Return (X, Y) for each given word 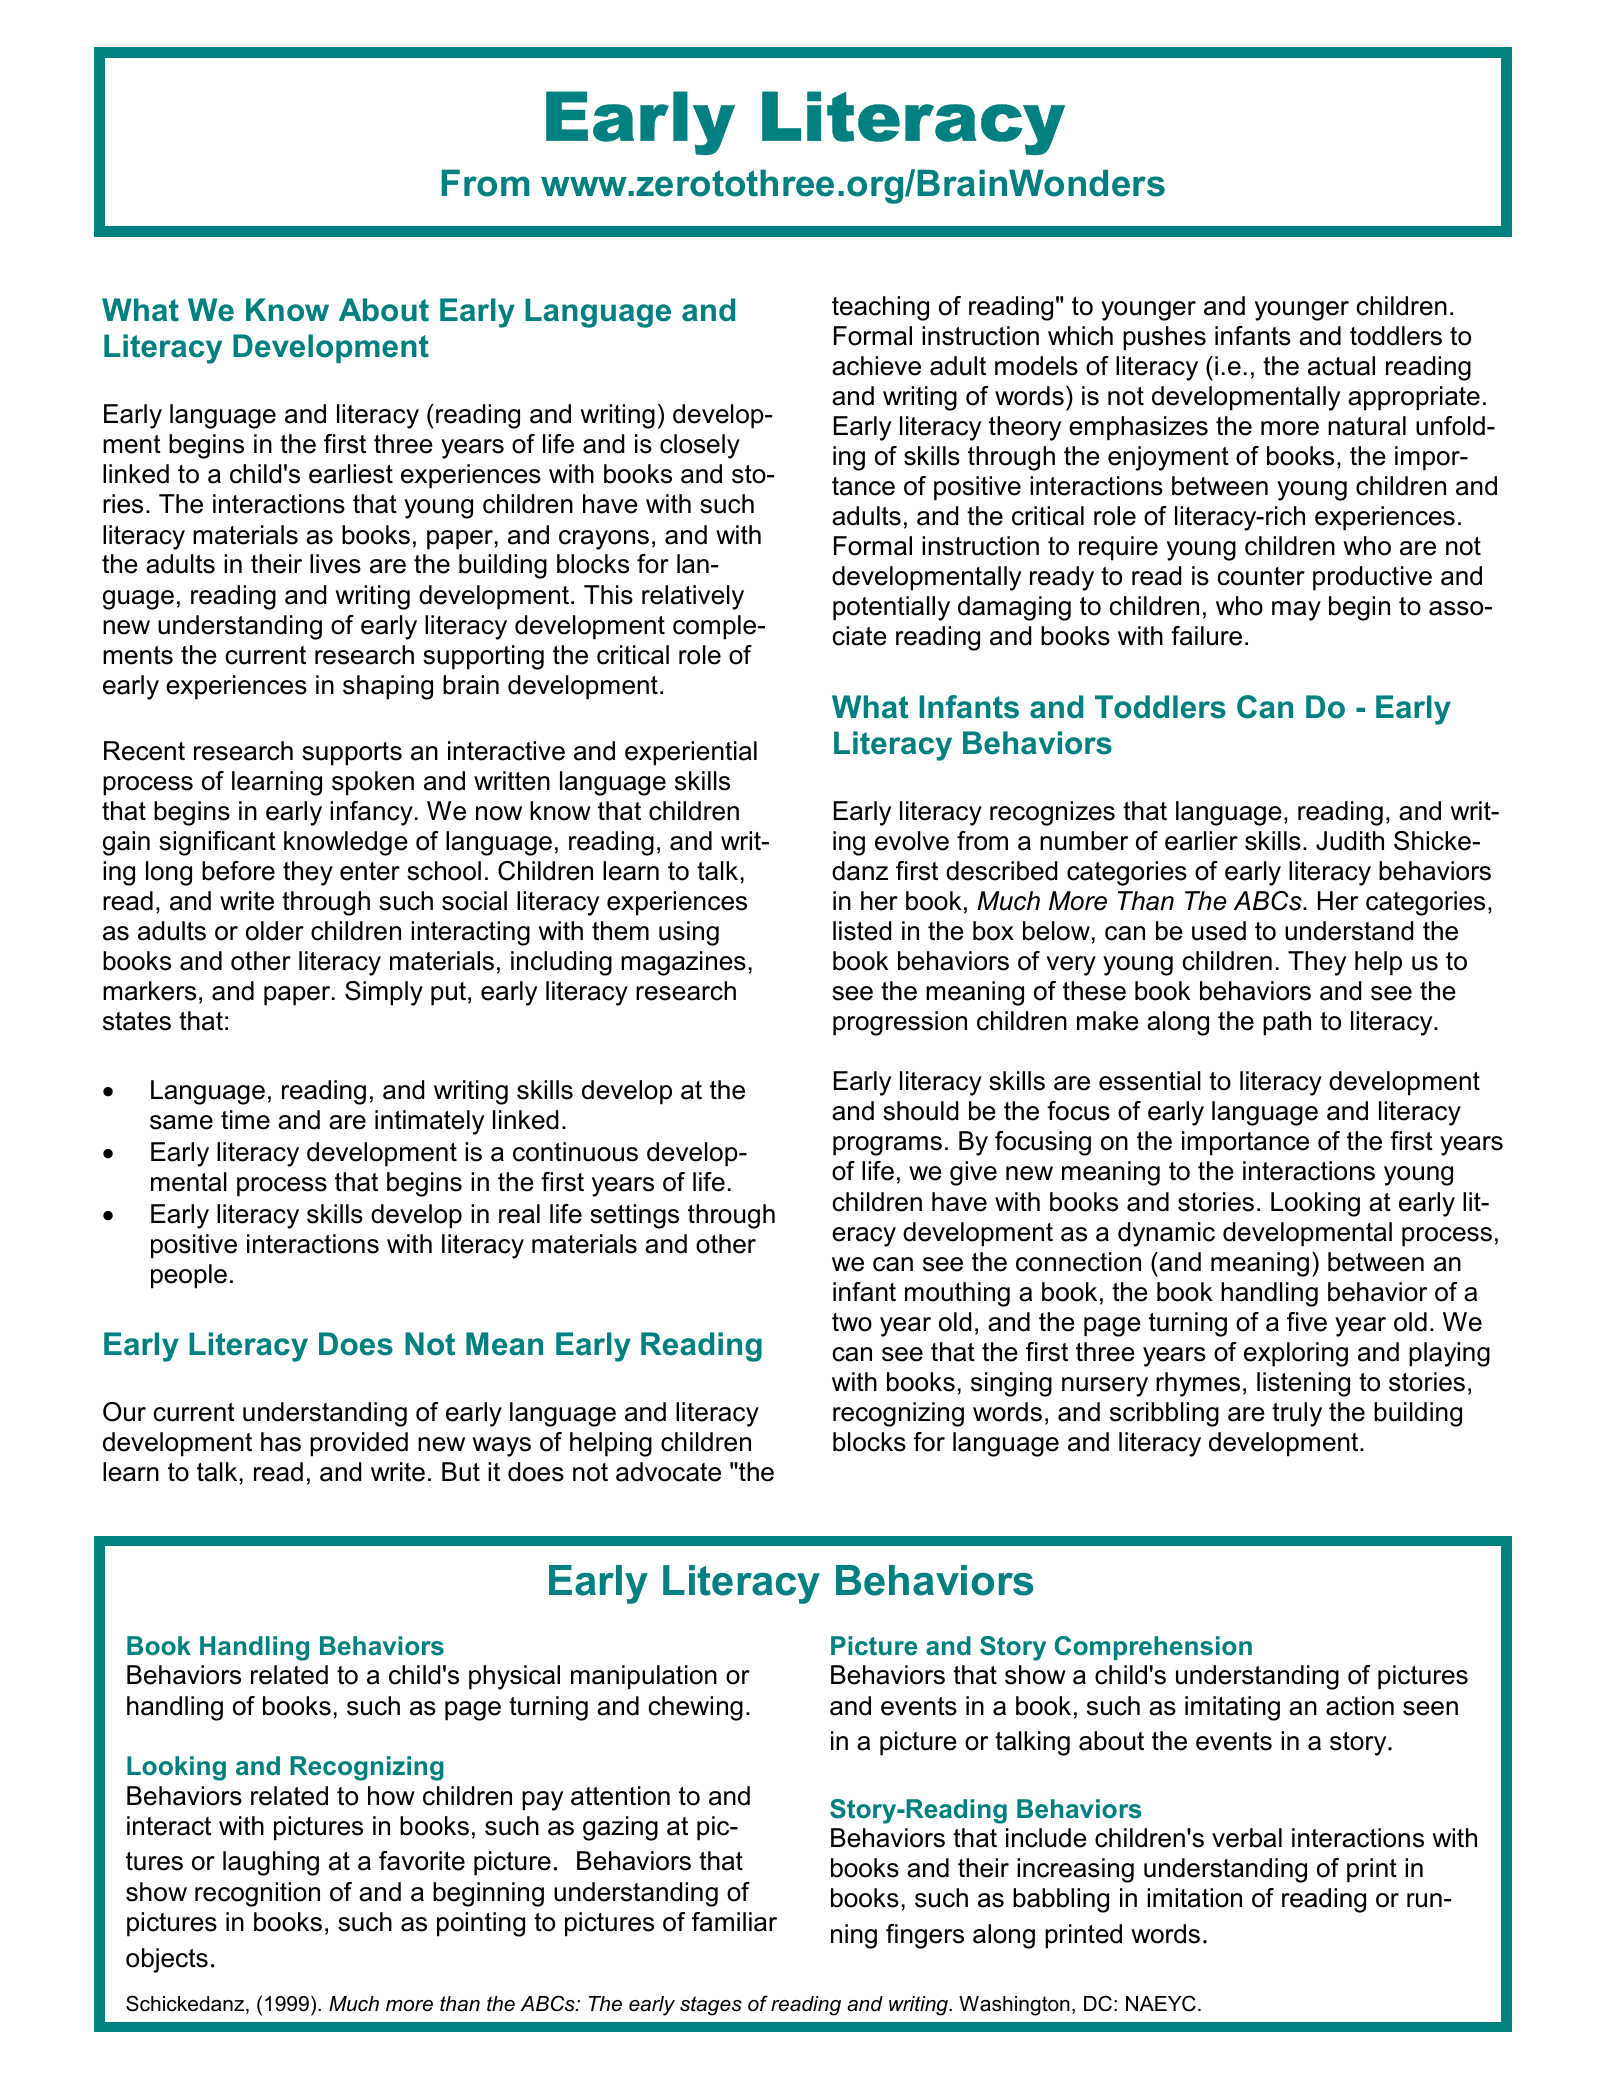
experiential (691, 753)
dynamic (1166, 1234)
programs (887, 1146)
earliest (351, 474)
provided (359, 1444)
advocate (668, 1472)
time (245, 1120)
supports (352, 754)
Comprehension (1153, 1648)
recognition (257, 1894)
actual (1341, 366)
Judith (1350, 841)
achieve (876, 366)
